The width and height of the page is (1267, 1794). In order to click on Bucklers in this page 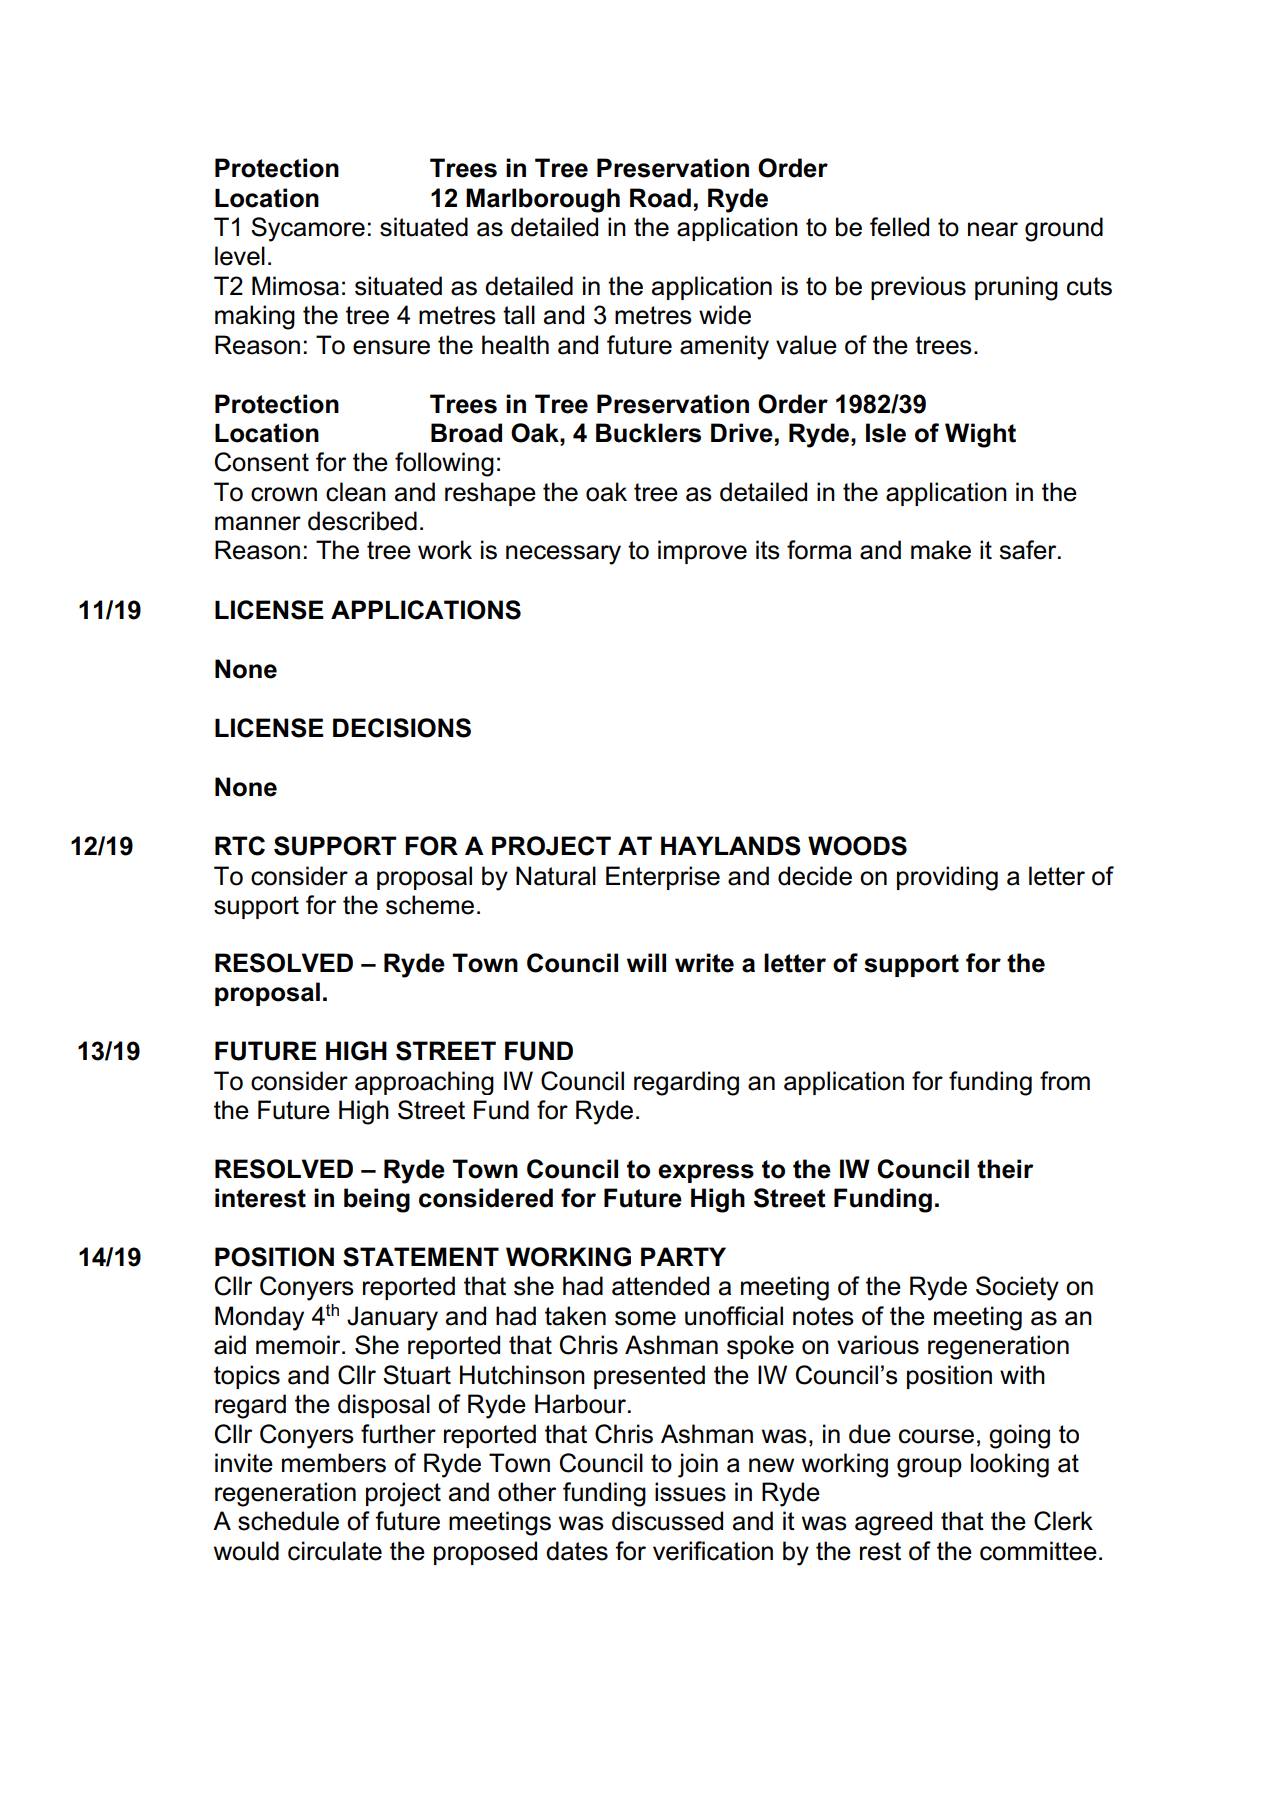, I will do `click(648, 433)`.
